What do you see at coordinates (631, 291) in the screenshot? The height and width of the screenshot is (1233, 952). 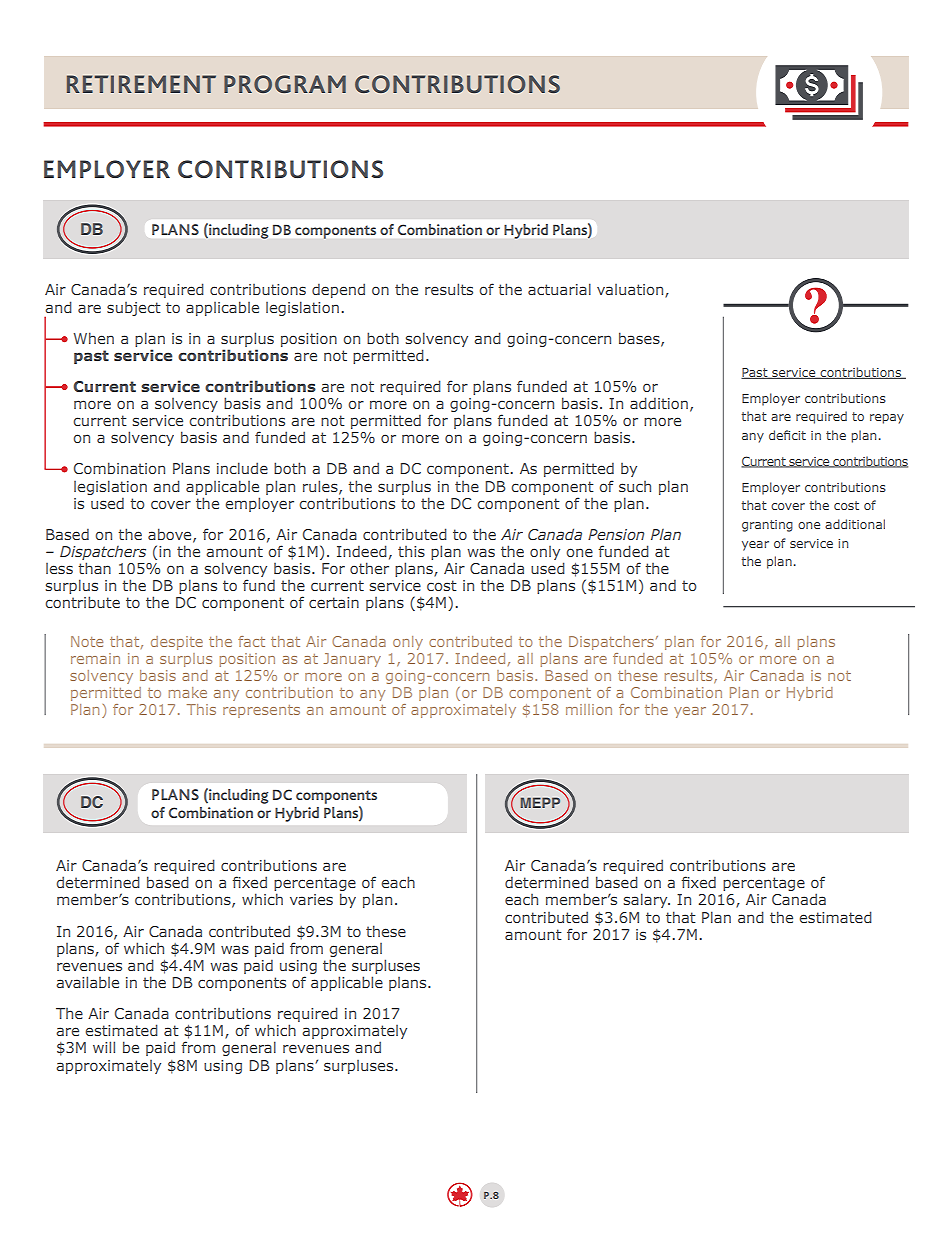 I see `valuation` at bounding box center [631, 291].
